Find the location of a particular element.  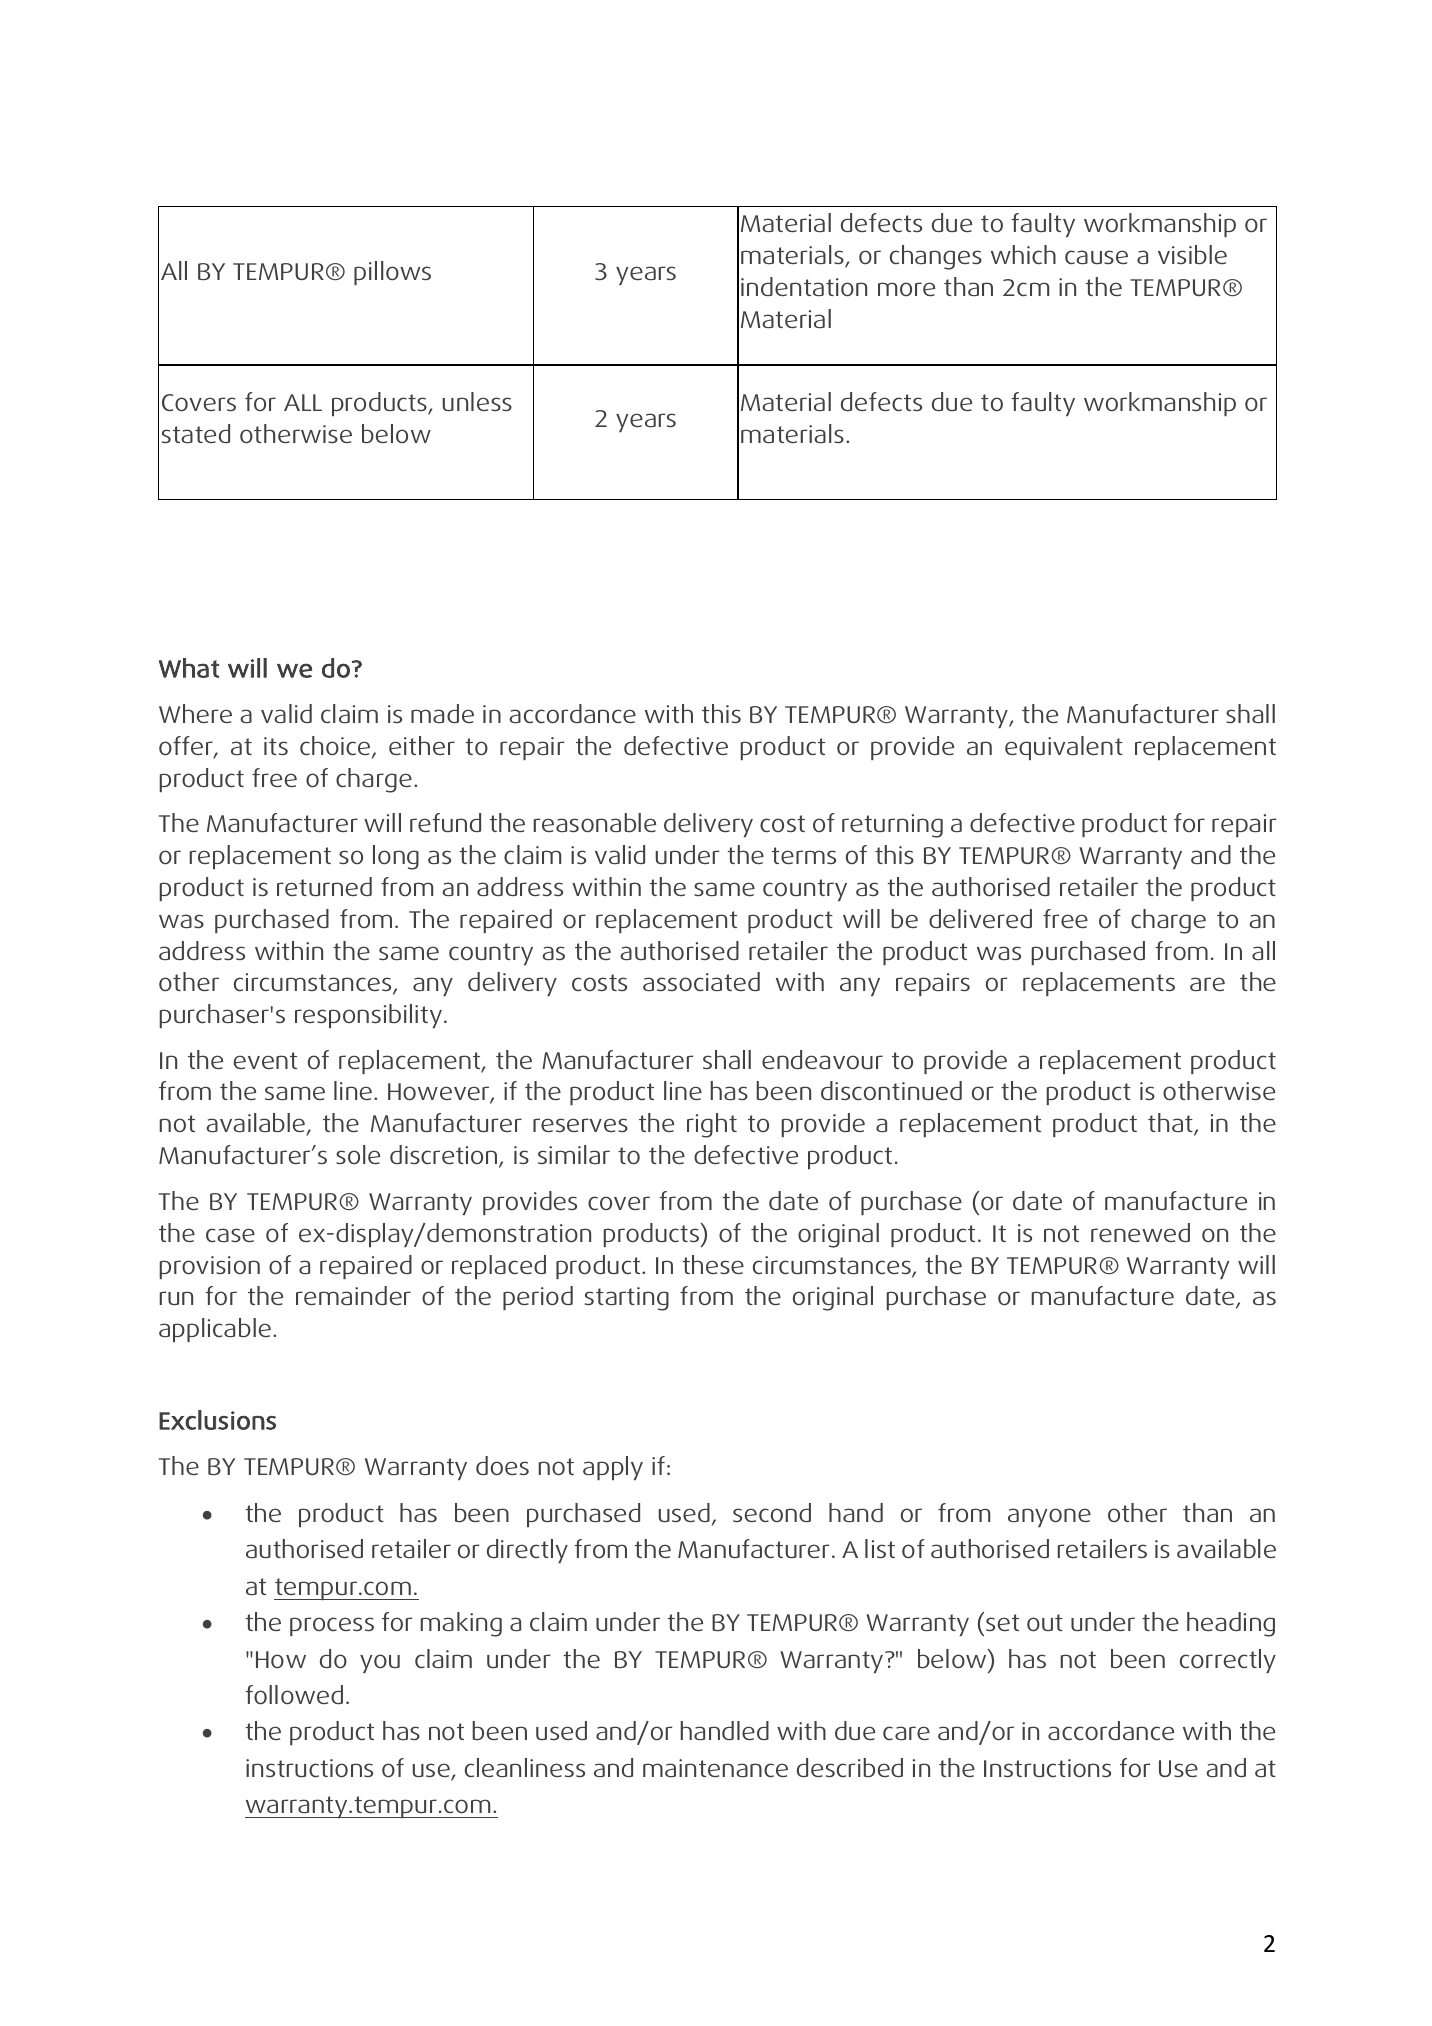

followed is located at coordinates (294, 1695).
